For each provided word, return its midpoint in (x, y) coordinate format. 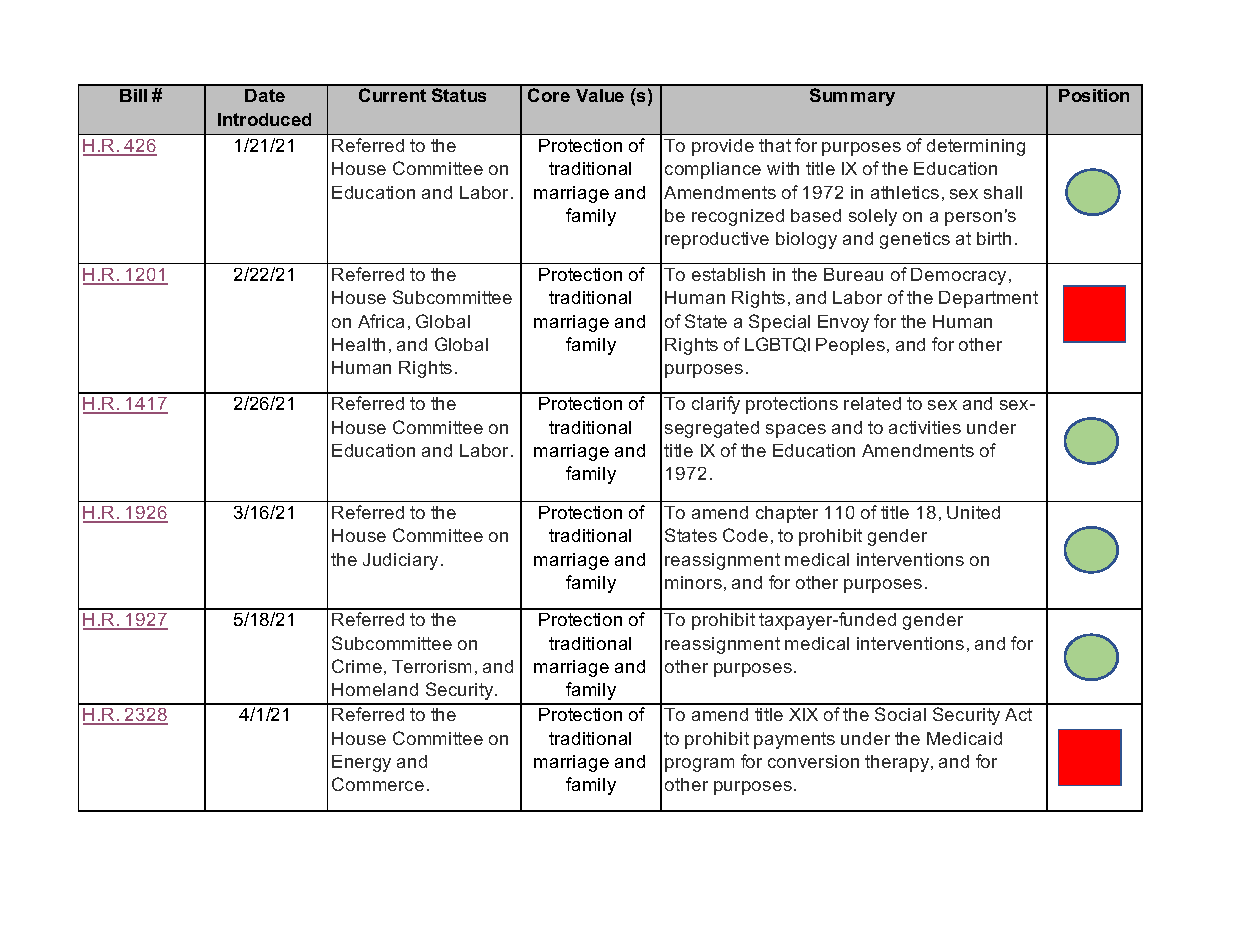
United (973, 512)
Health (358, 344)
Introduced (264, 119)
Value (600, 95)
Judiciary (400, 561)
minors (693, 582)
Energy (361, 763)
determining (976, 147)
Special (779, 323)
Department (988, 299)
